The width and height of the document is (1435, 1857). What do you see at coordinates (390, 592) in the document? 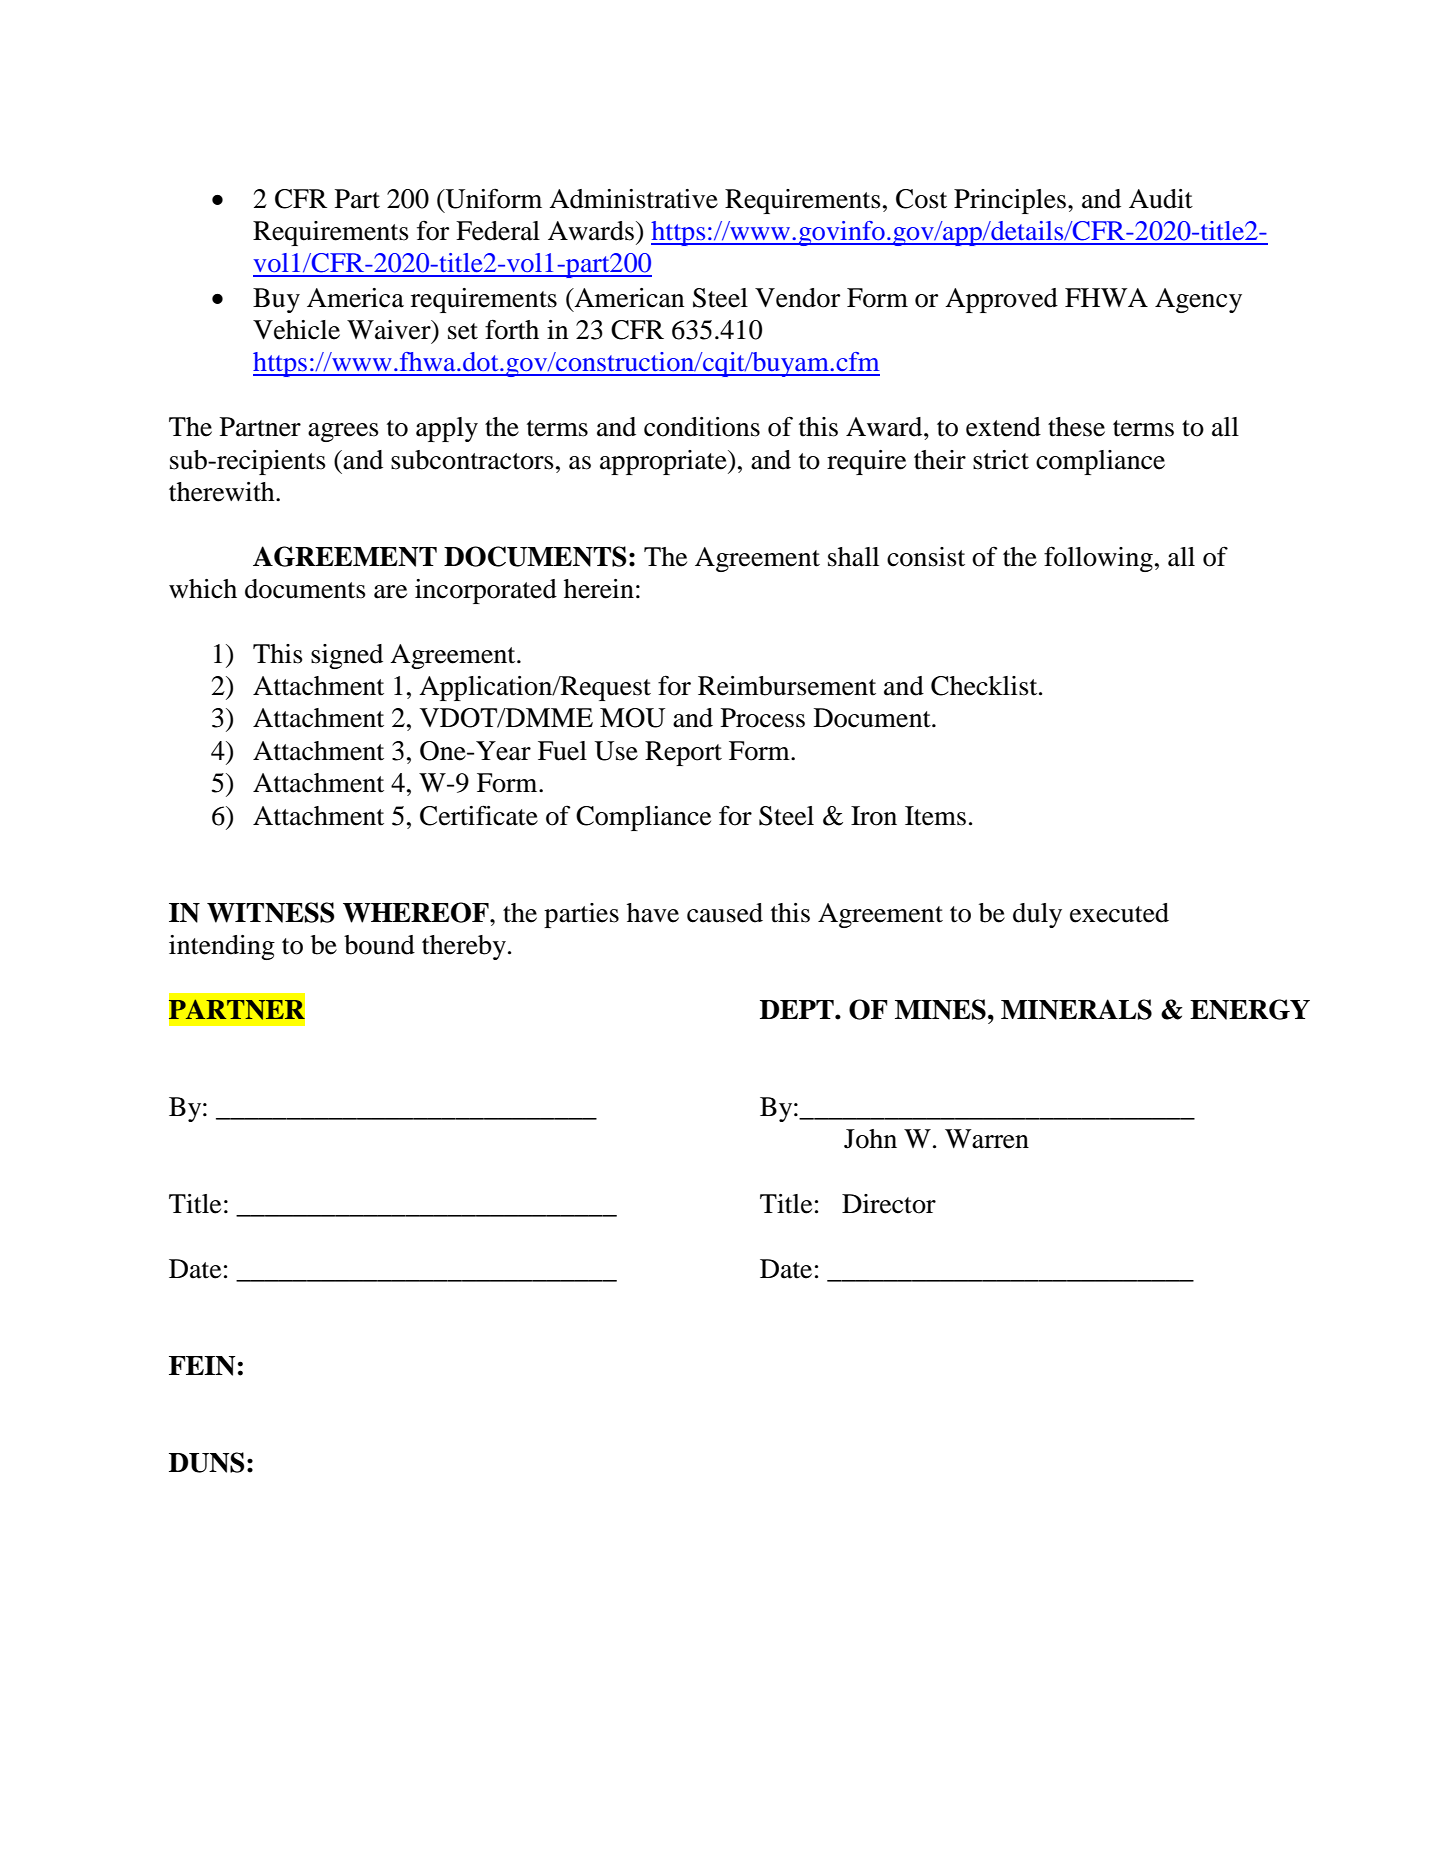
I see `are` at bounding box center [390, 592].
